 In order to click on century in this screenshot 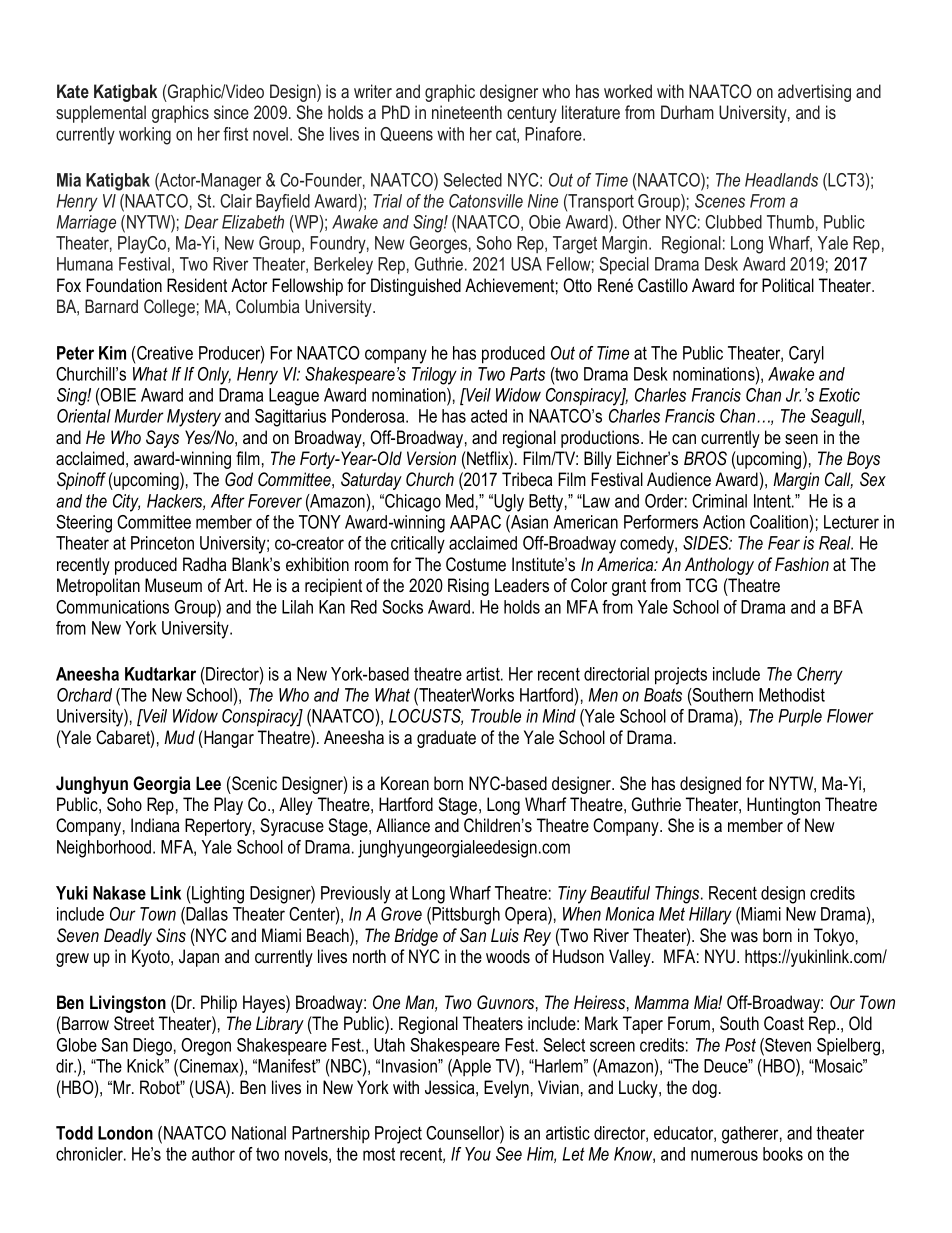, I will do `click(532, 114)`.
